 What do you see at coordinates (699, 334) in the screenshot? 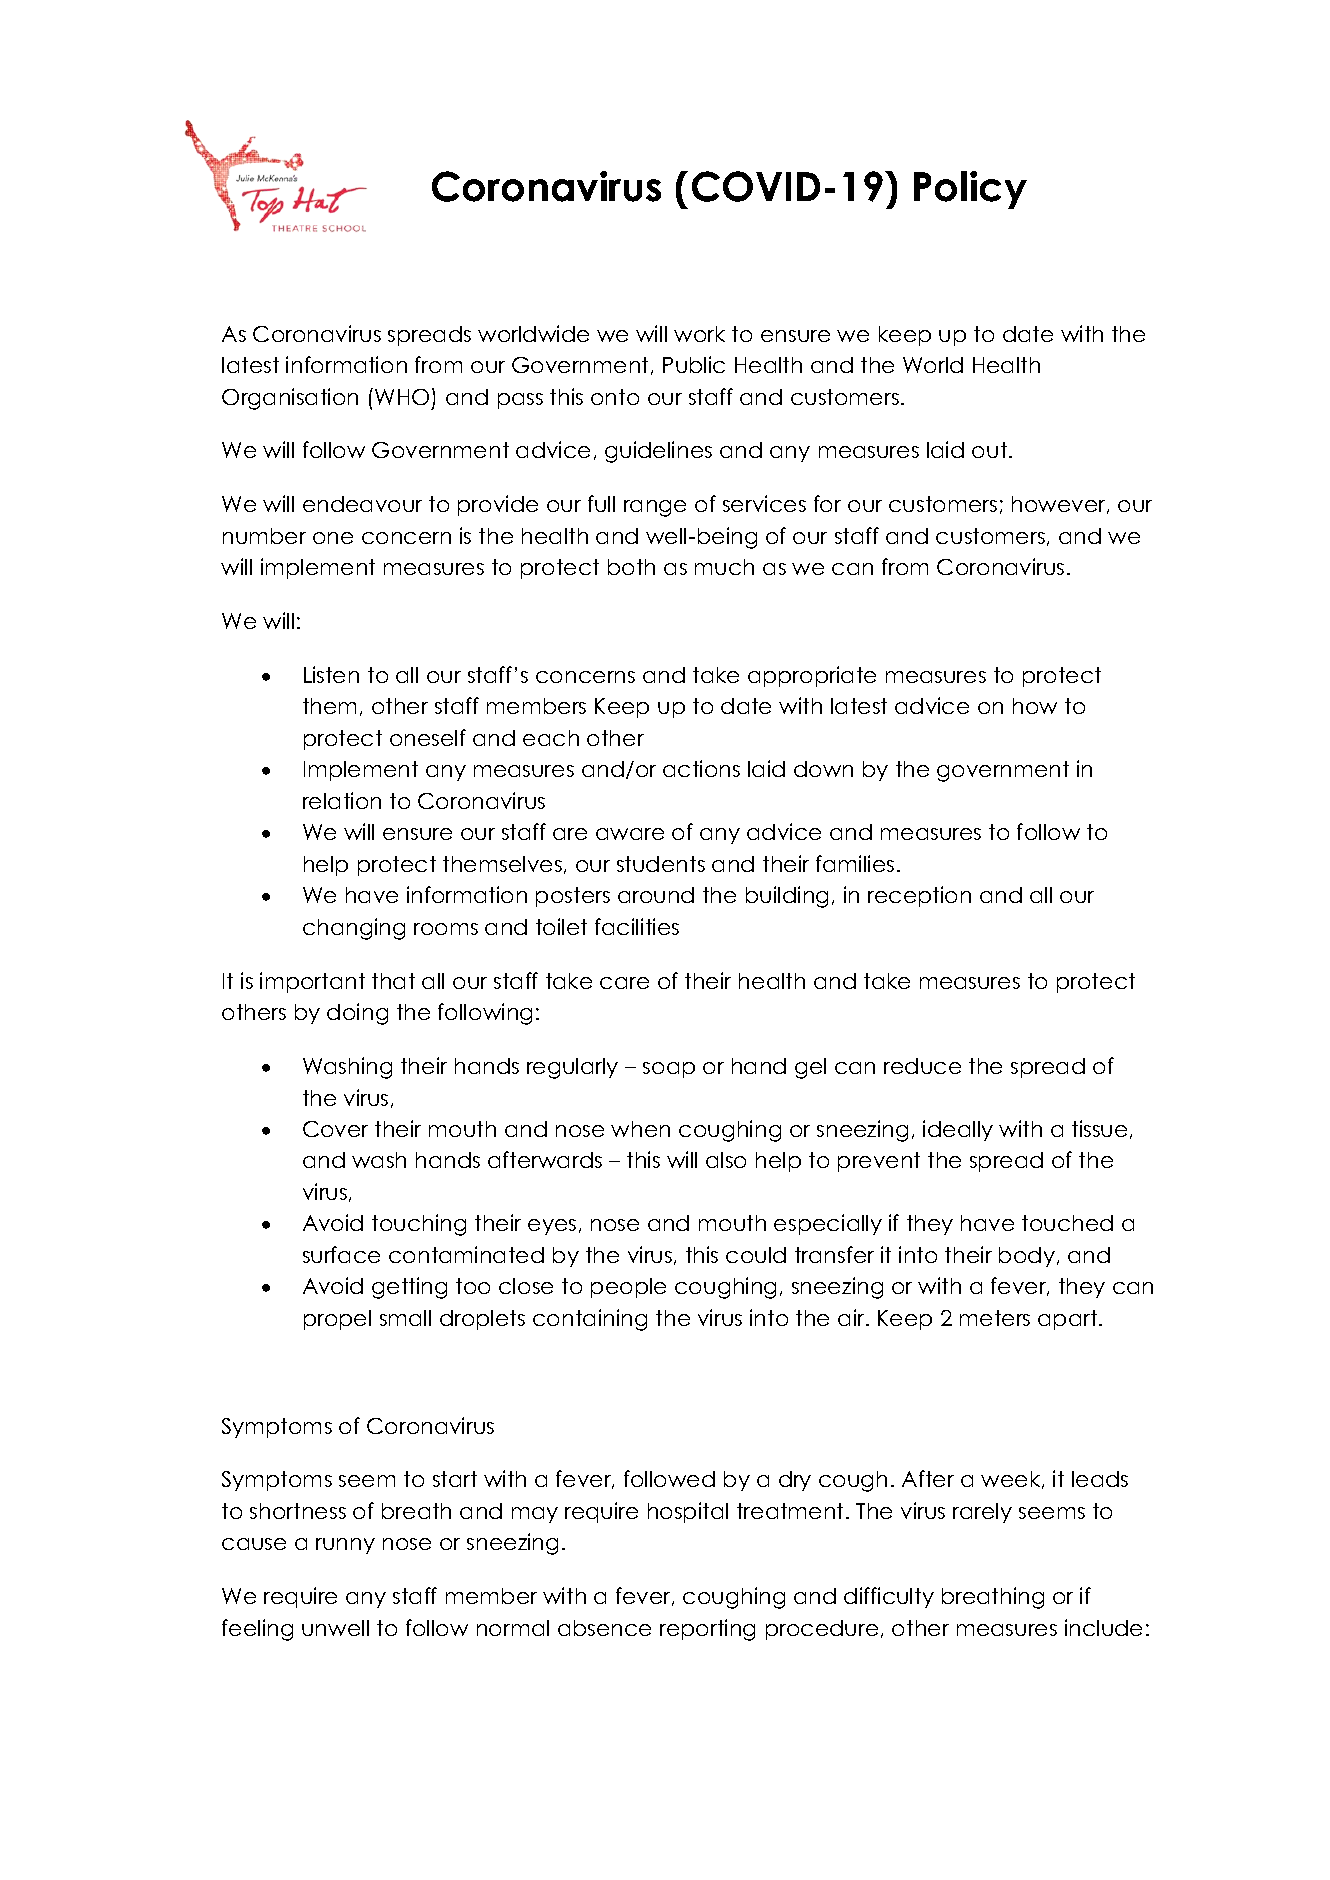
I see `work` at bounding box center [699, 334].
